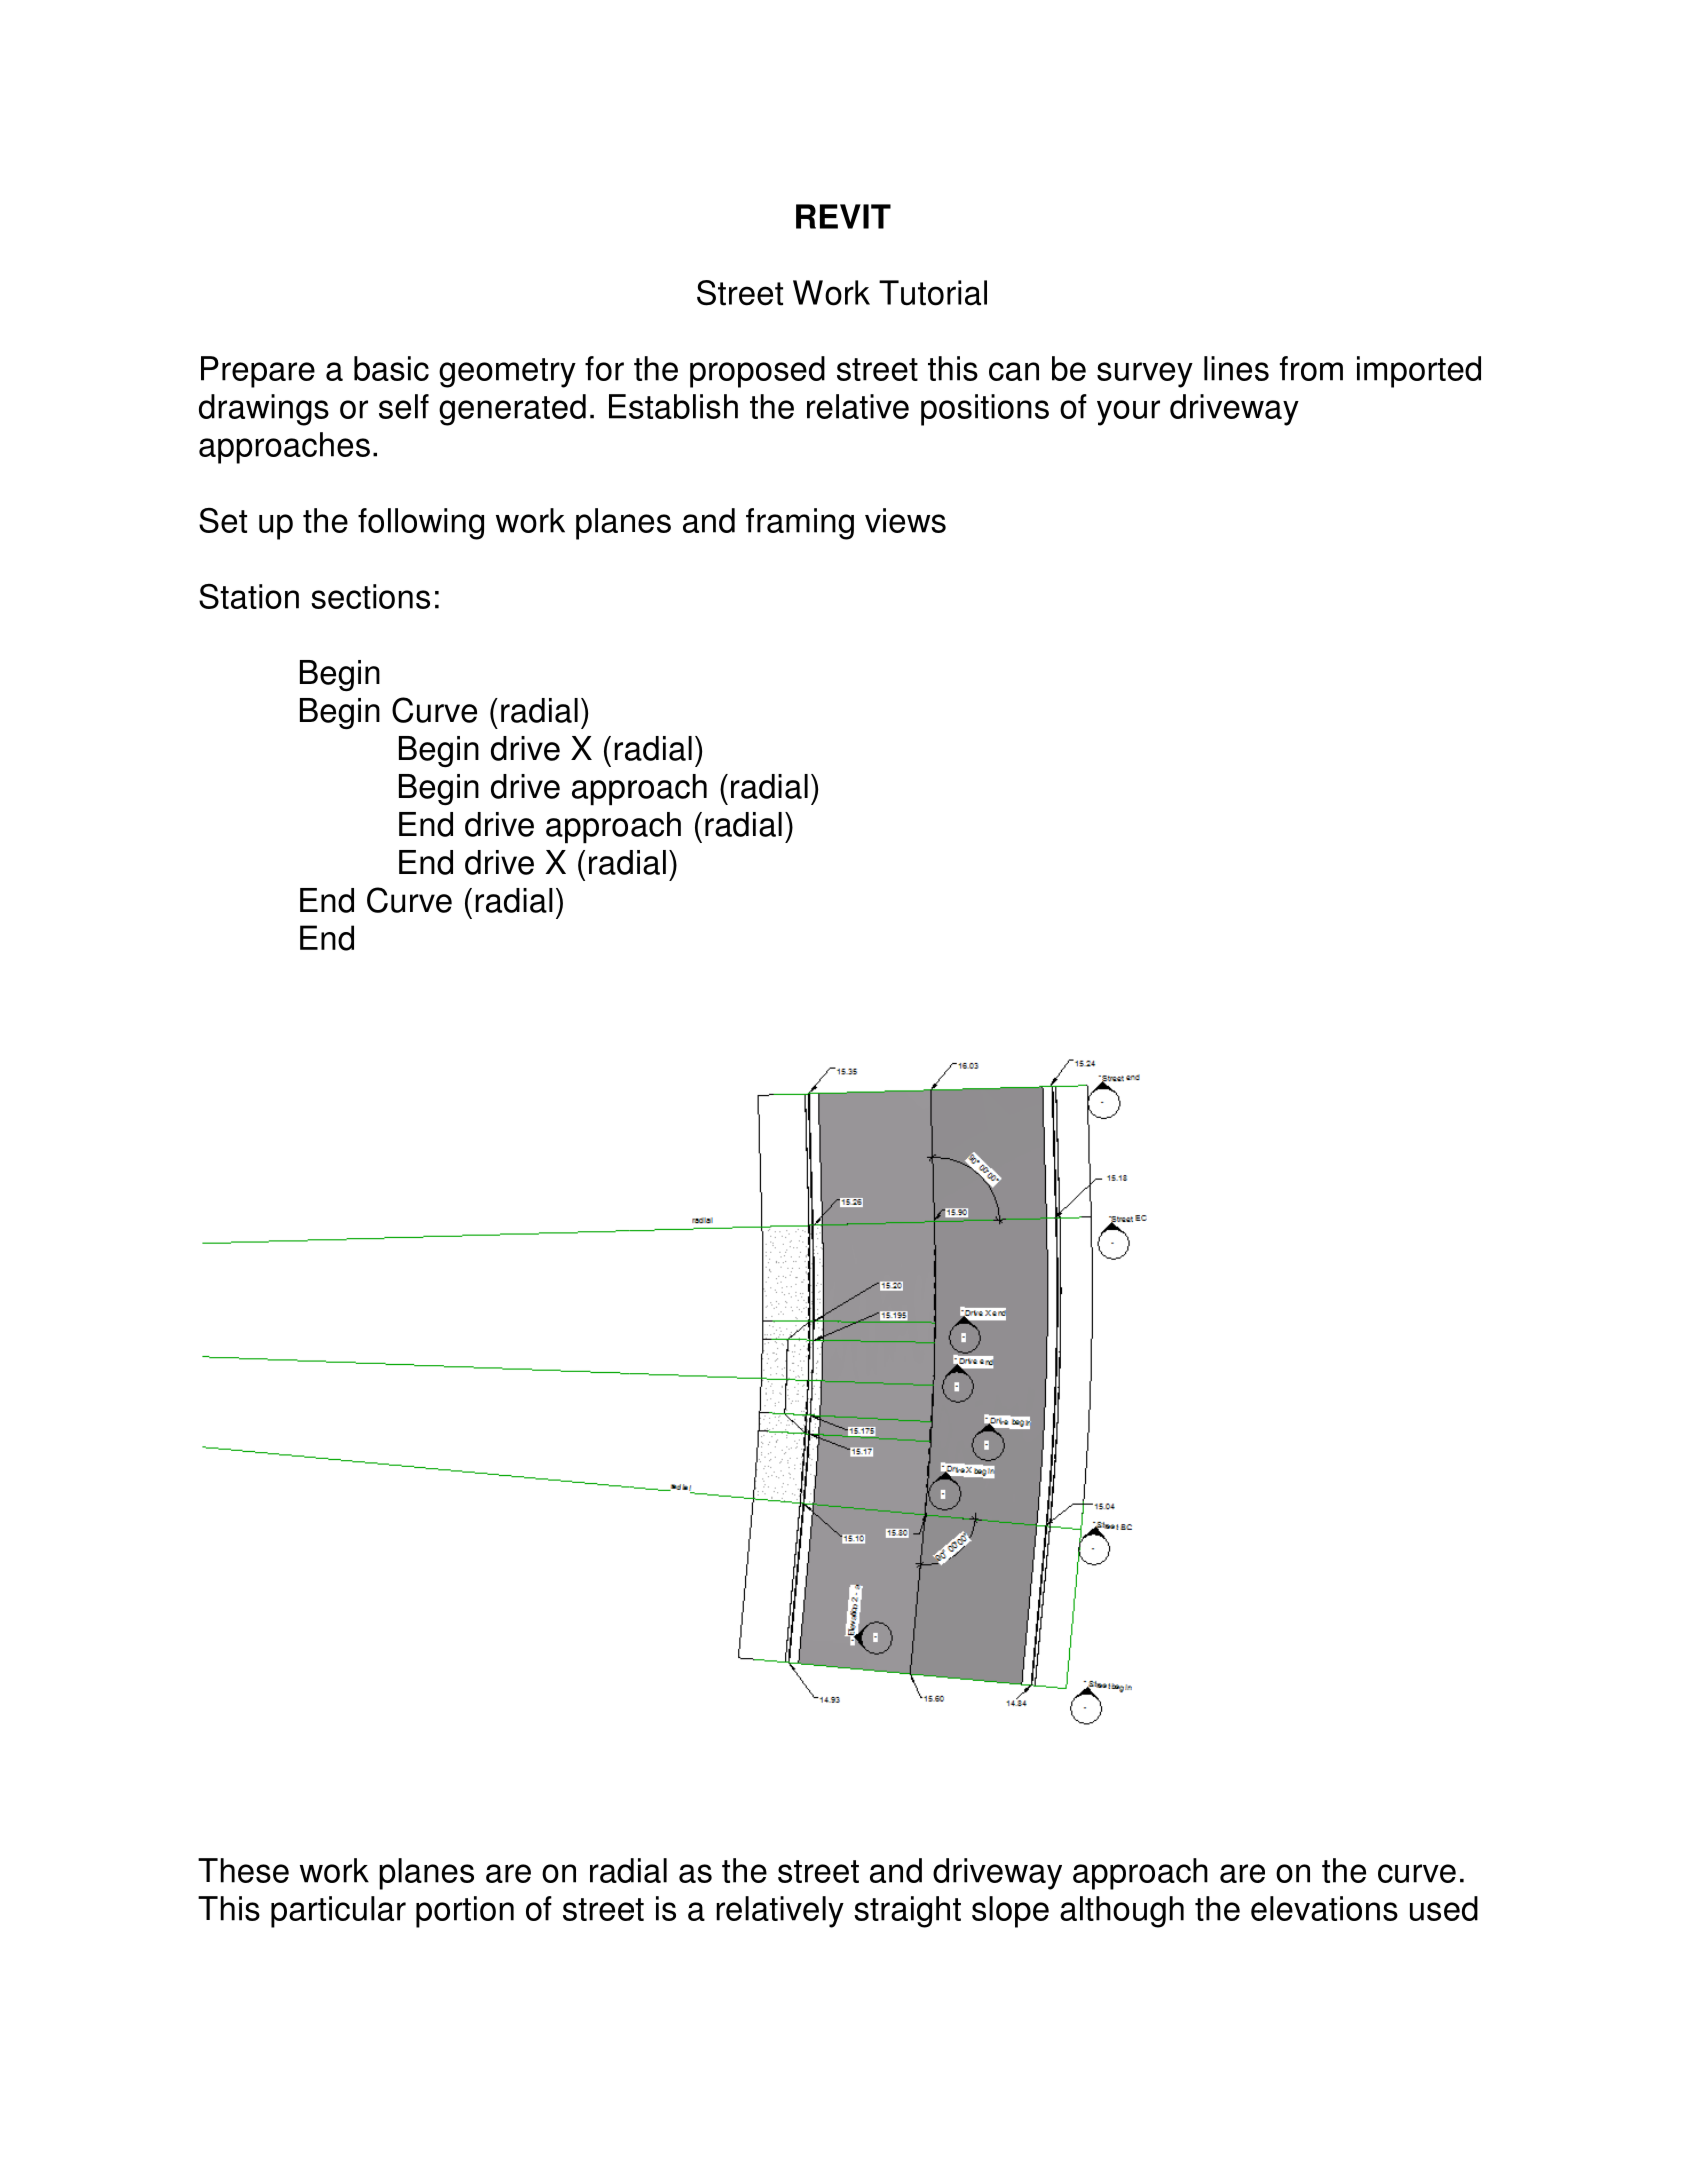 The width and height of the screenshot is (1684, 2179). I want to click on Station, so click(249, 596).
